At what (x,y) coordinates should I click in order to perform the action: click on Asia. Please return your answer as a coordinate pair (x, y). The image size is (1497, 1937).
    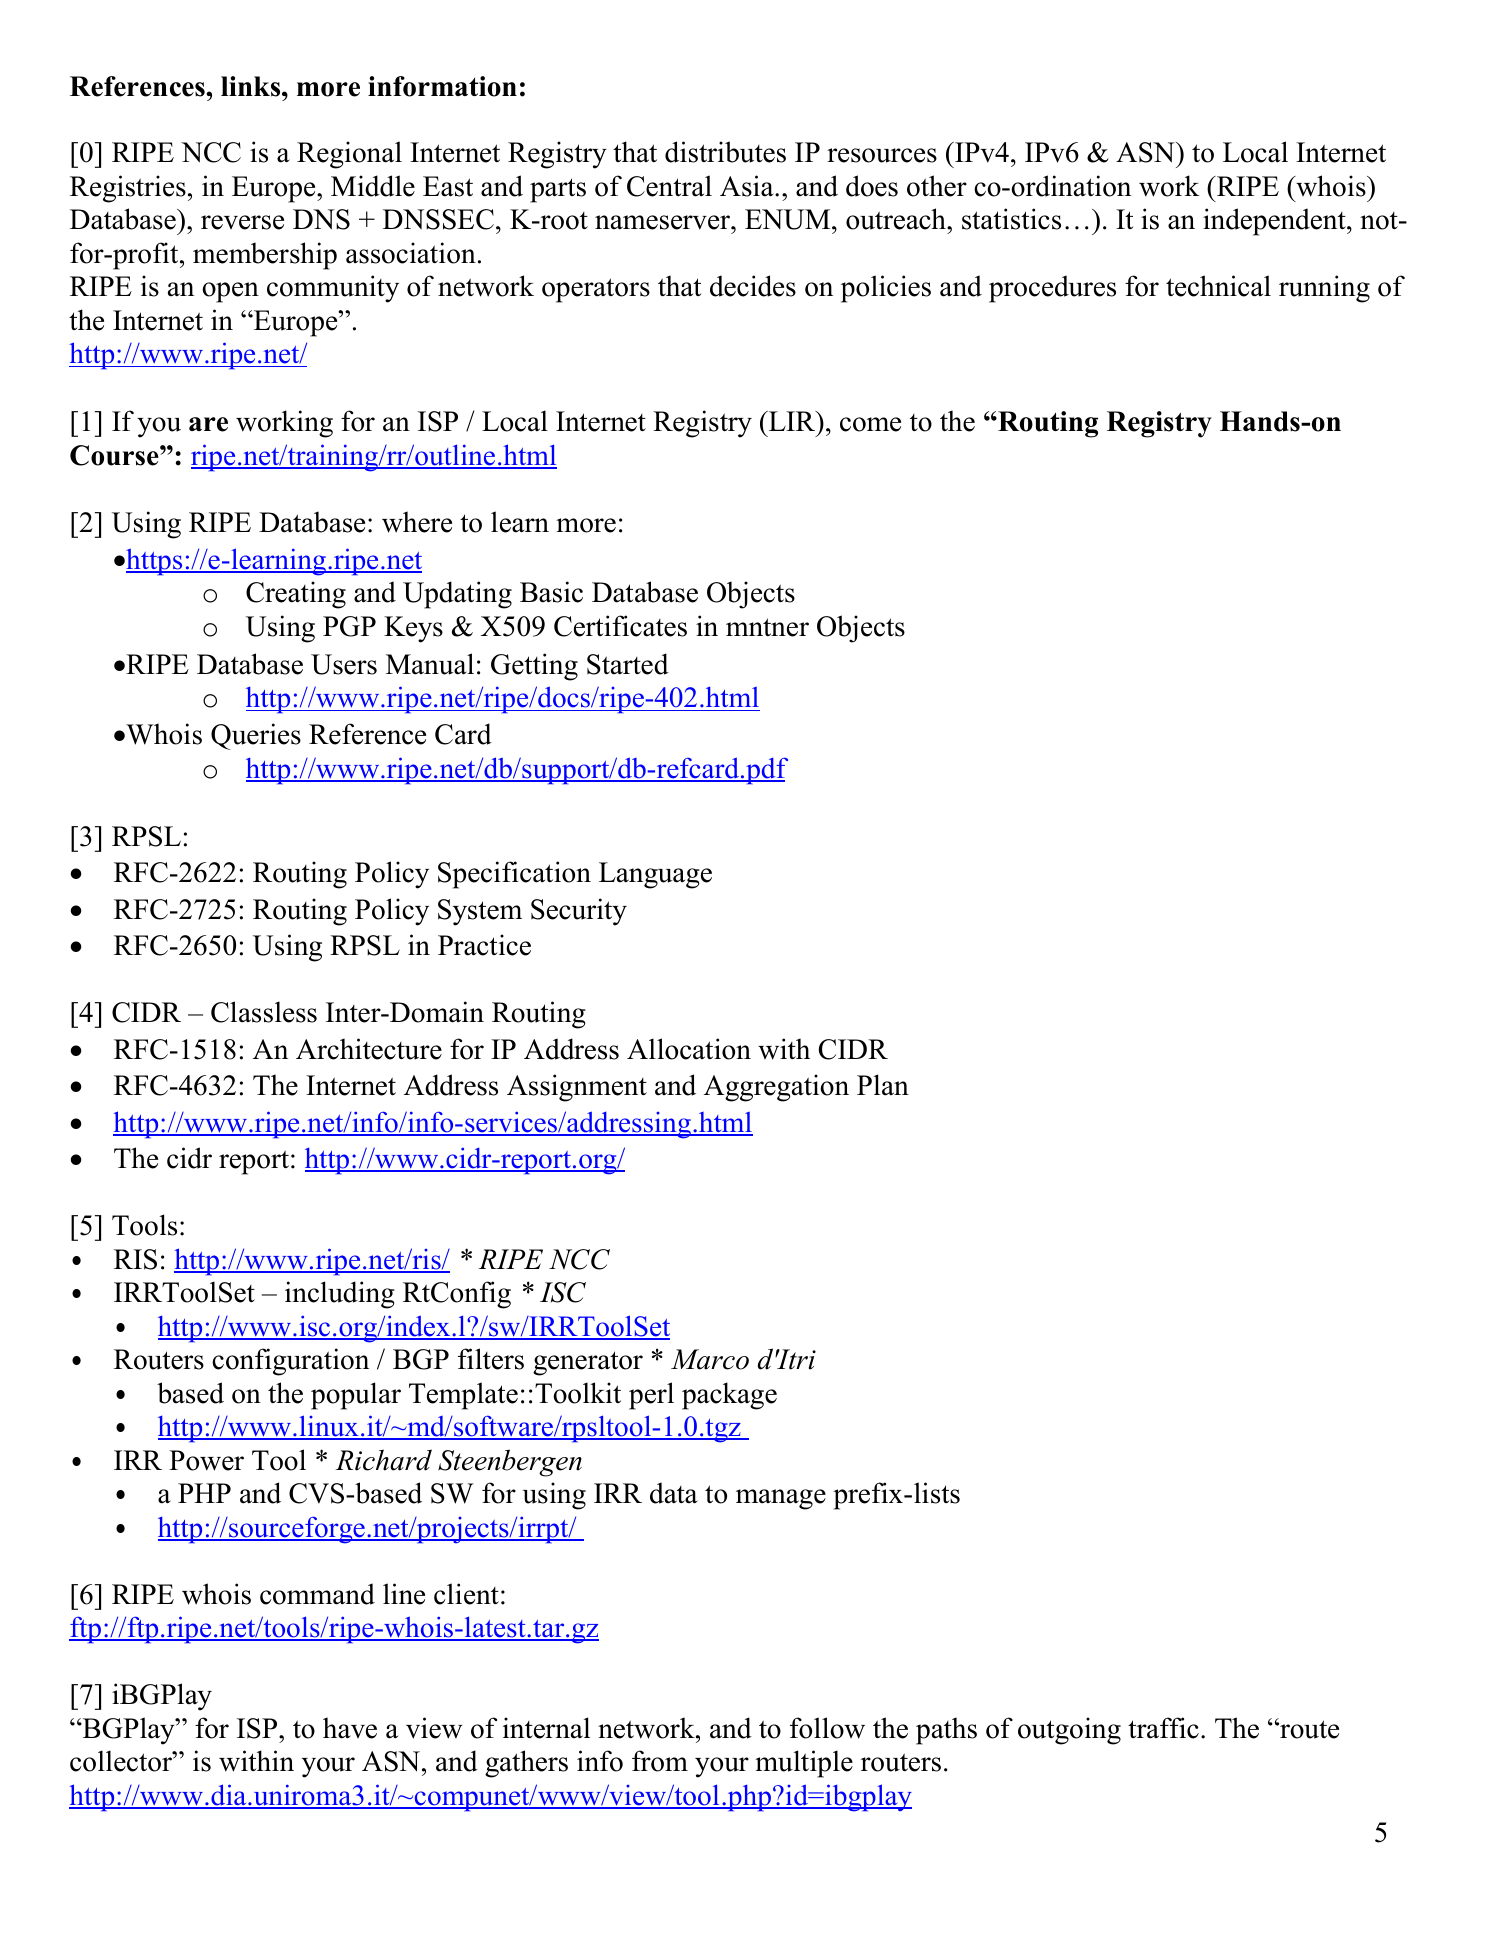
    Looking at the image, I should click on (748, 186).
